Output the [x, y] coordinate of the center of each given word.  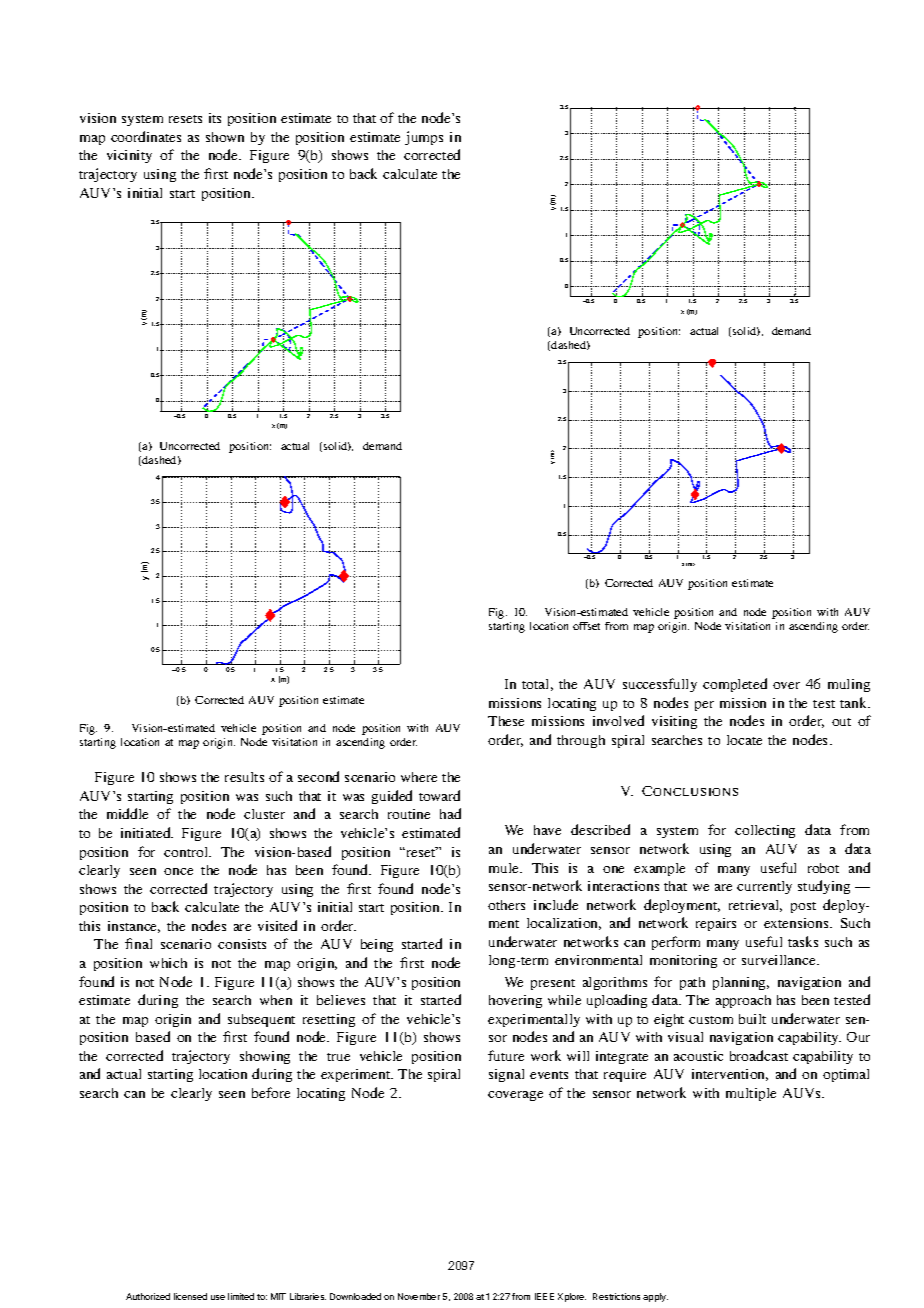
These [506, 721]
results [244, 777]
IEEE [544, 1296]
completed [735, 685]
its [215, 118]
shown [225, 137]
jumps [424, 138]
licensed [190, 1296]
